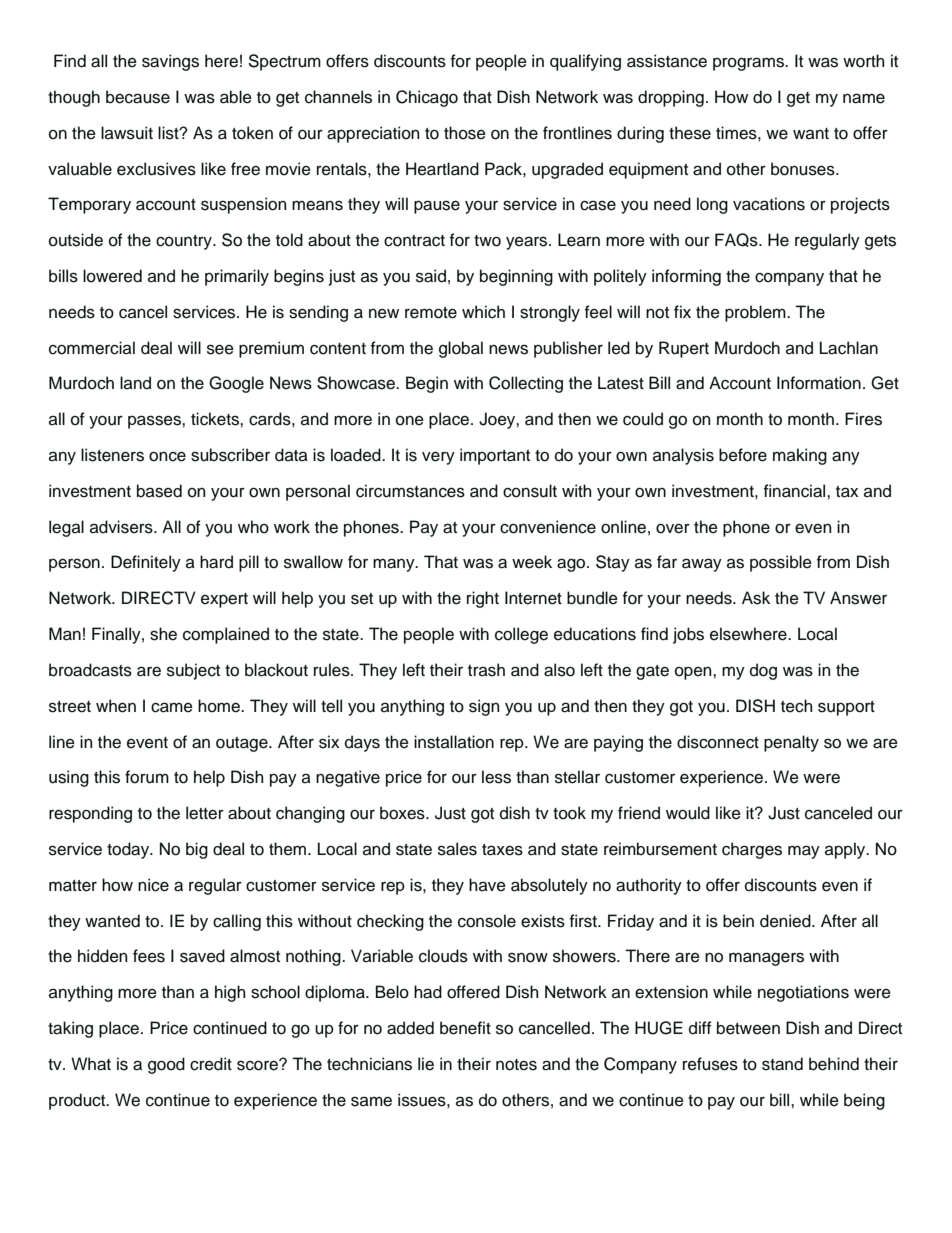 This screenshot has width=952, height=1233. What do you see at coordinates (427, 98) in the screenshot?
I see `Chicago` at bounding box center [427, 98].
